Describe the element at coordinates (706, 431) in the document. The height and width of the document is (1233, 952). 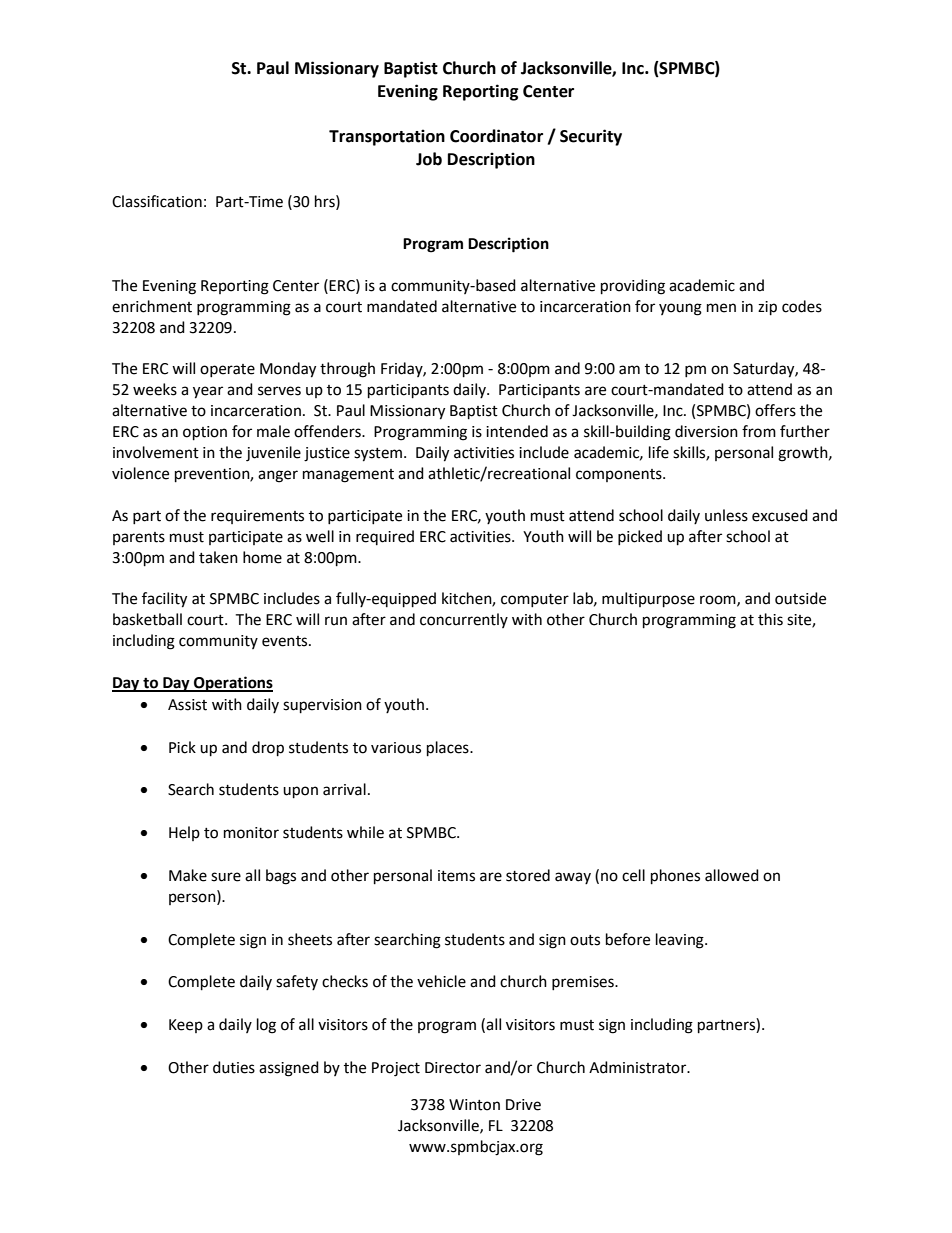
I see `diversion` at that location.
